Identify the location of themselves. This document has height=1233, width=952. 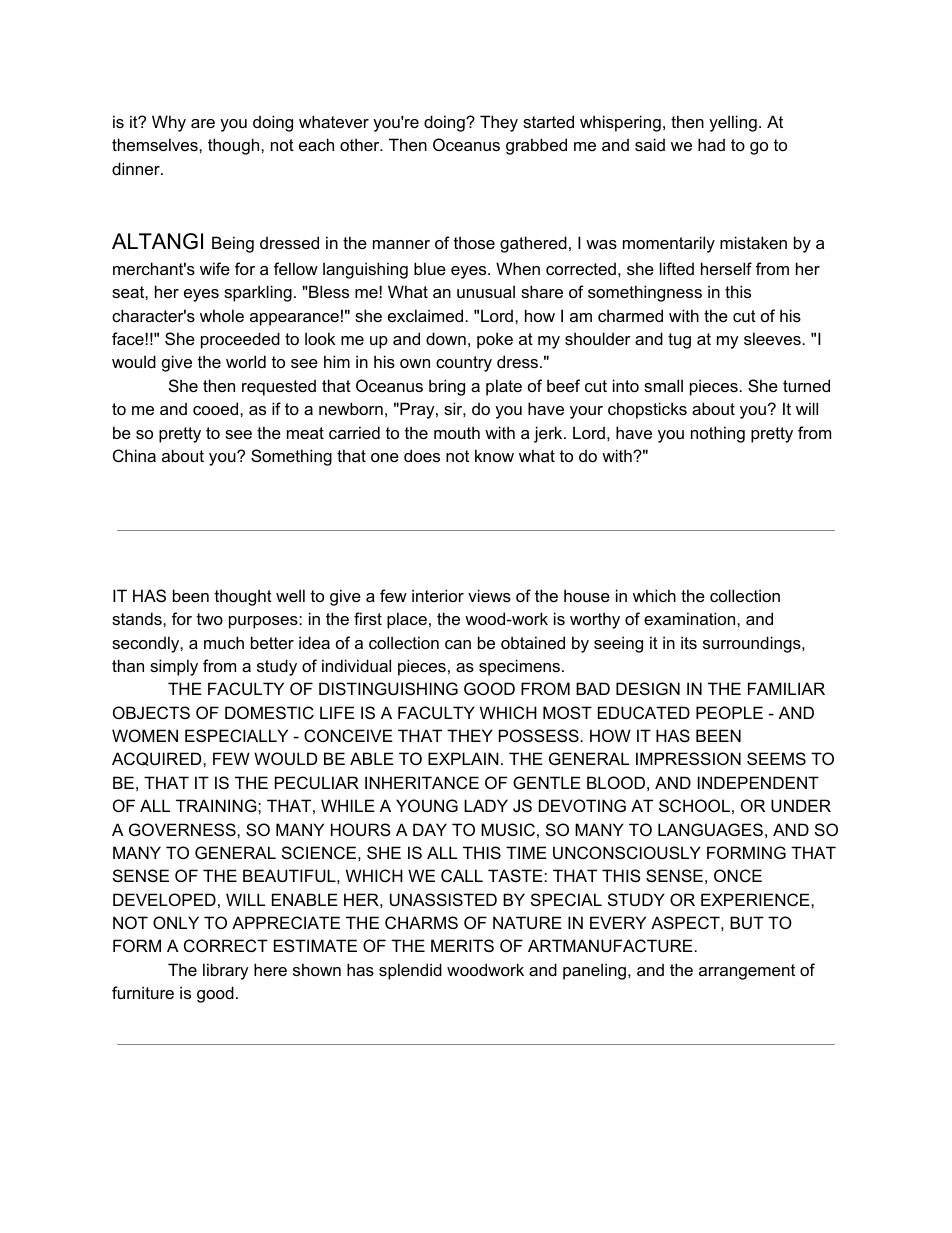
(156, 144).
